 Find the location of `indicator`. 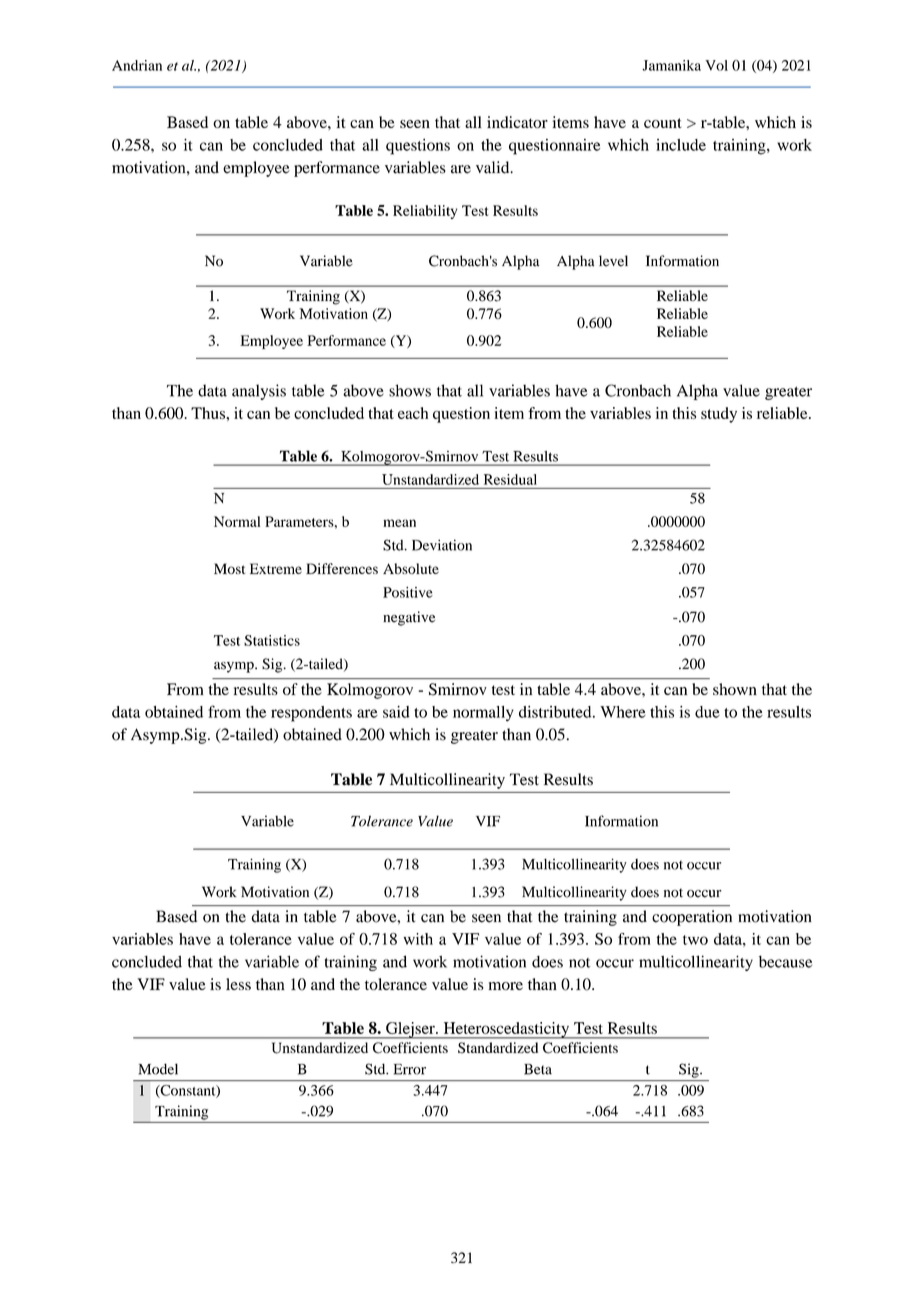

indicator is located at coordinates (517, 122).
